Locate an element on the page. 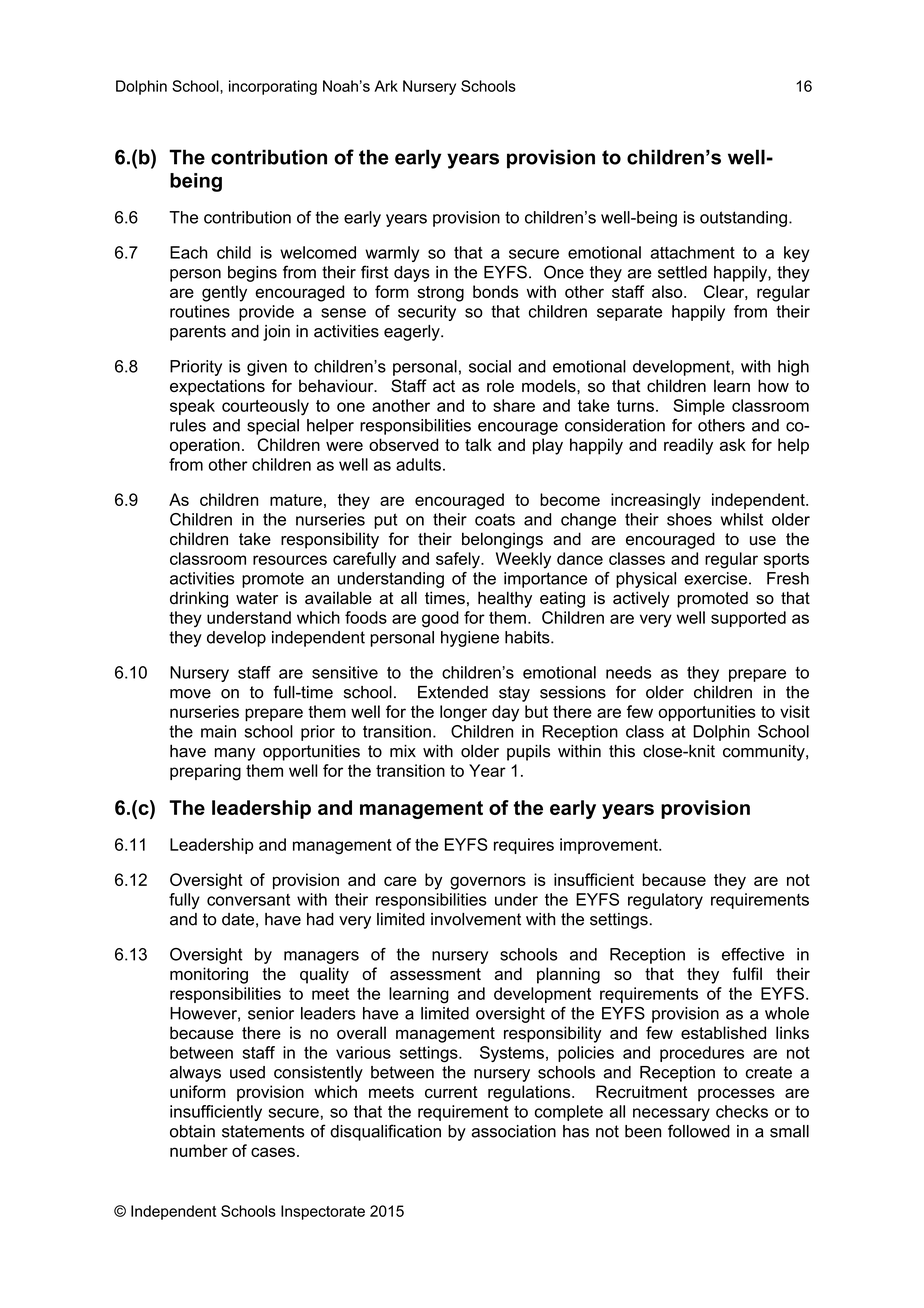 The height and width of the document is (1308, 924). Ark is located at coordinates (386, 86).
